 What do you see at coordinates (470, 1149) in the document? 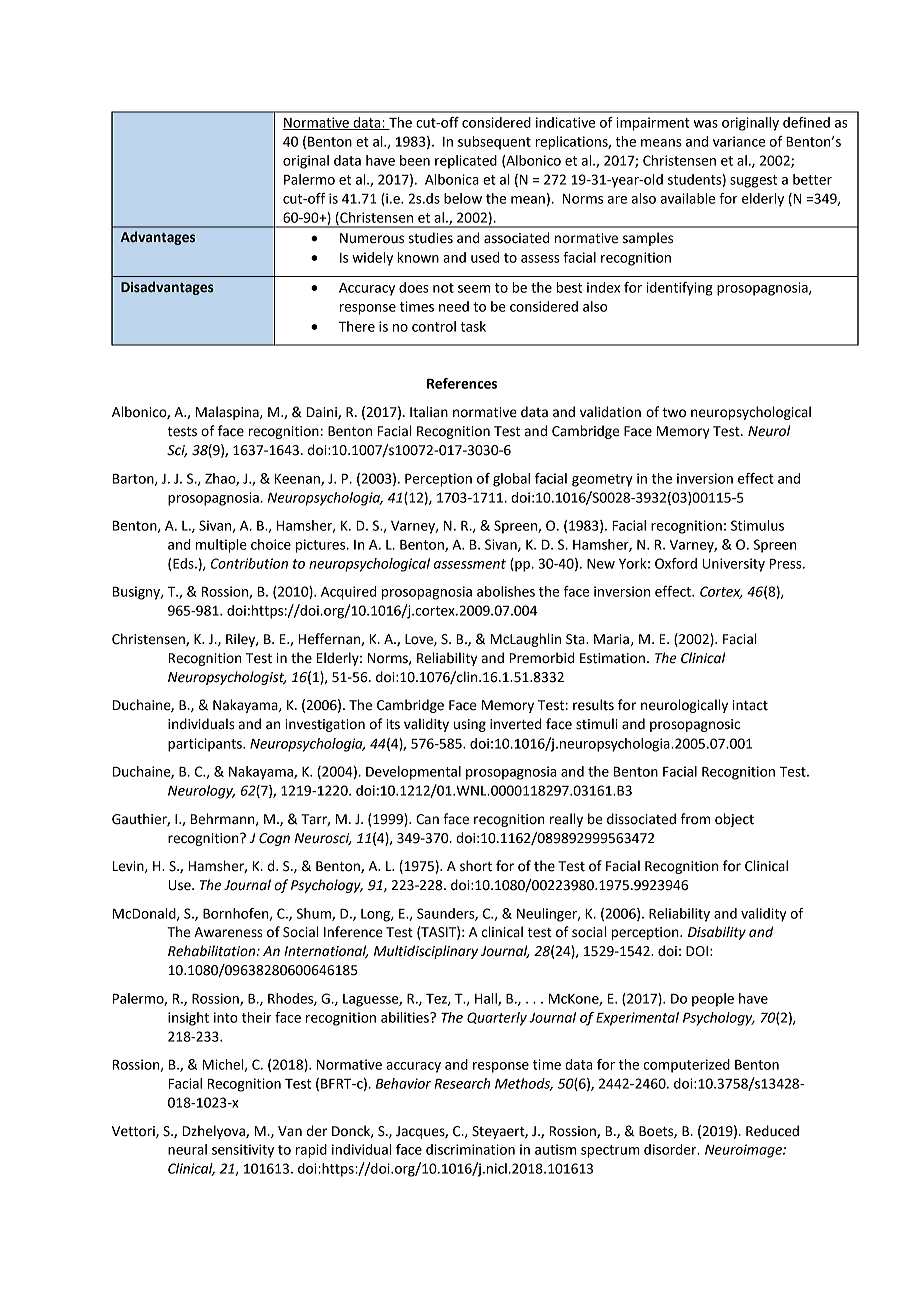
I see `discrimination` at bounding box center [470, 1149].
